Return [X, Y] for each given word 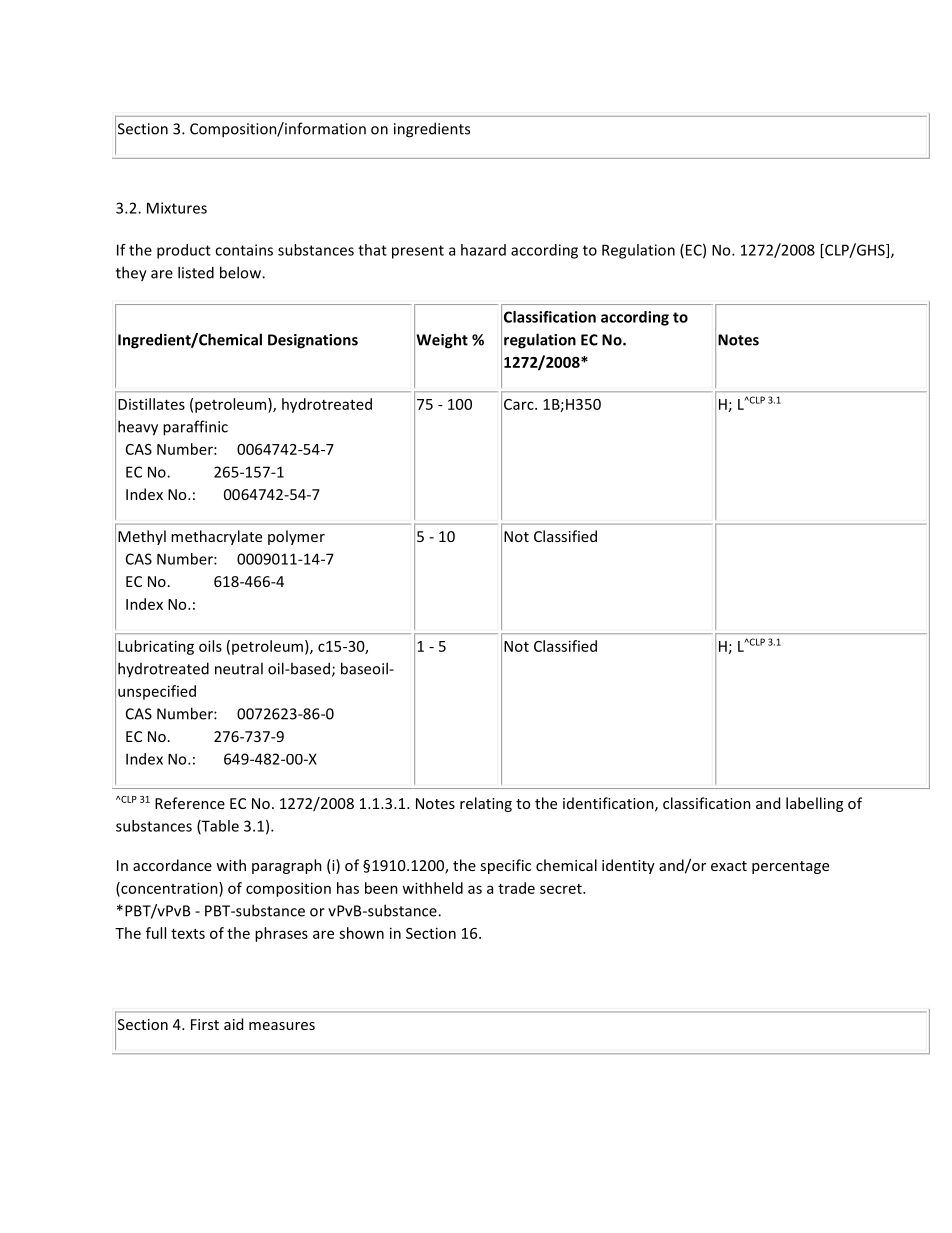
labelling [814, 804]
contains [244, 250]
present [418, 252]
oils [210, 646]
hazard [483, 250]
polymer [296, 537]
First [205, 1024]
